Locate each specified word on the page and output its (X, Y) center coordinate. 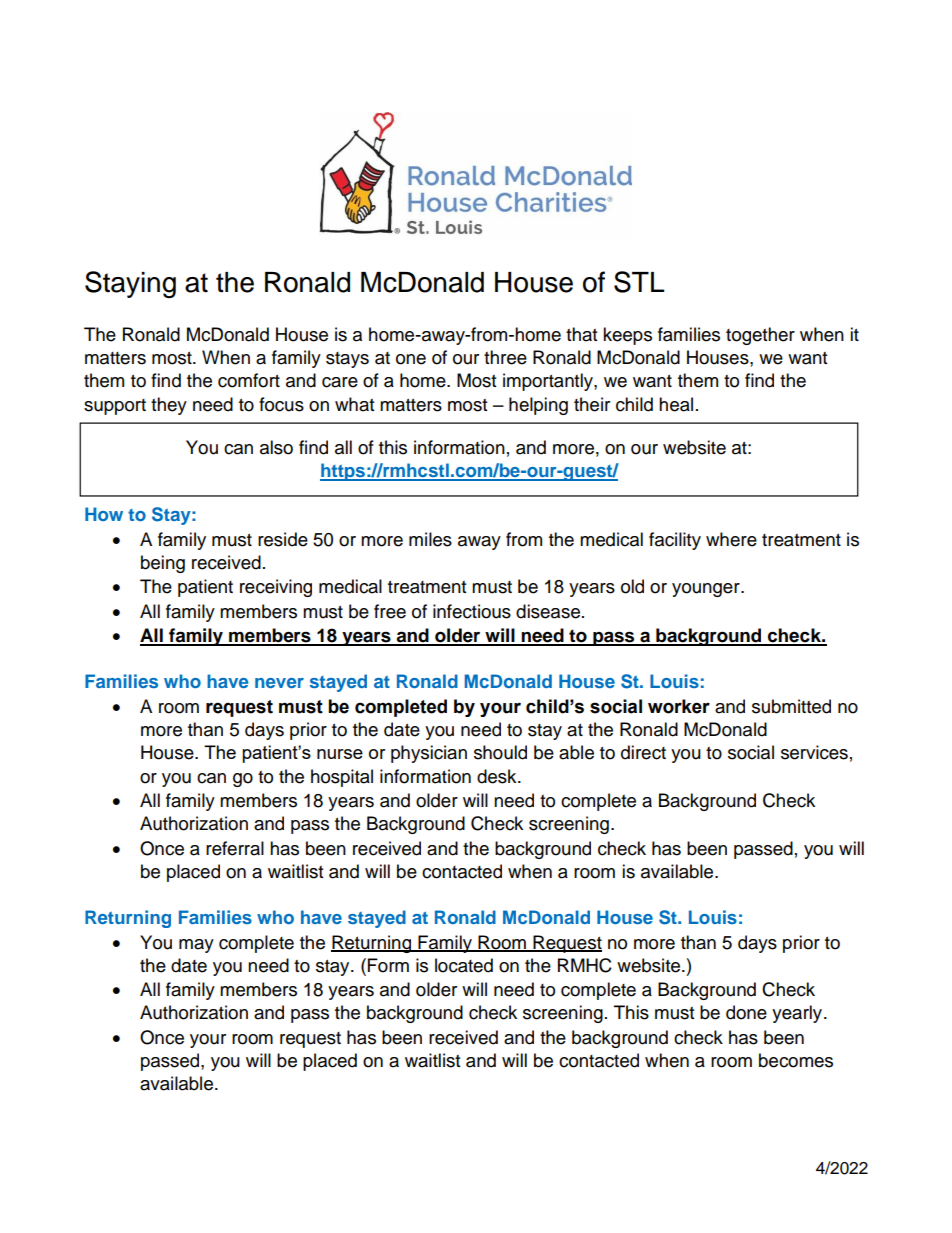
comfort (249, 380)
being (163, 564)
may (196, 946)
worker (679, 706)
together (760, 336)
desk (498, 776)
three (505, 357)
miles (430, 539)
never (279, 683)
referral (235, 848)
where (731, 539)
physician (429, 754)
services (814, 752)
